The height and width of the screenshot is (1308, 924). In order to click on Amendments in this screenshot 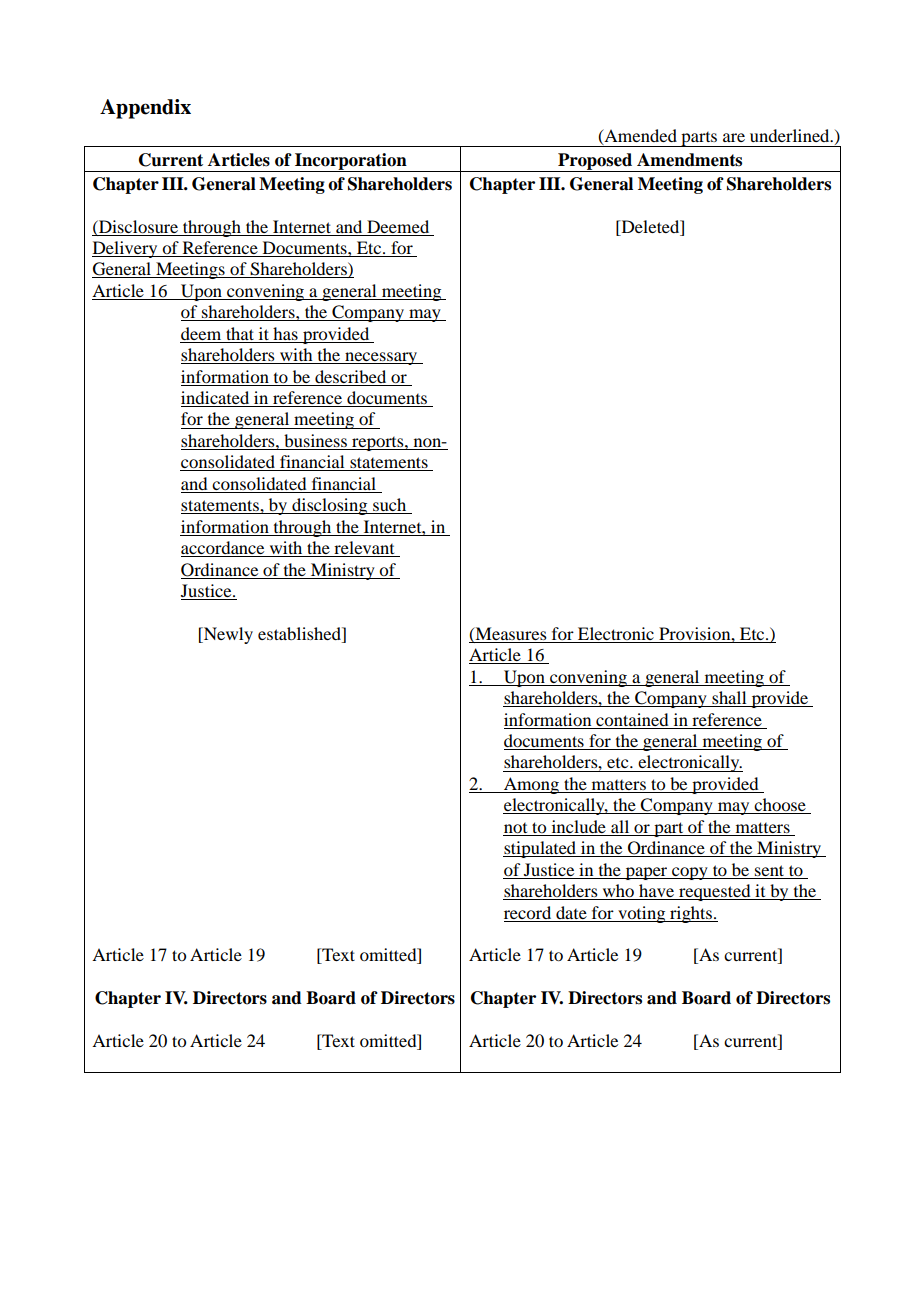, I will do `click(689, 160)`.
